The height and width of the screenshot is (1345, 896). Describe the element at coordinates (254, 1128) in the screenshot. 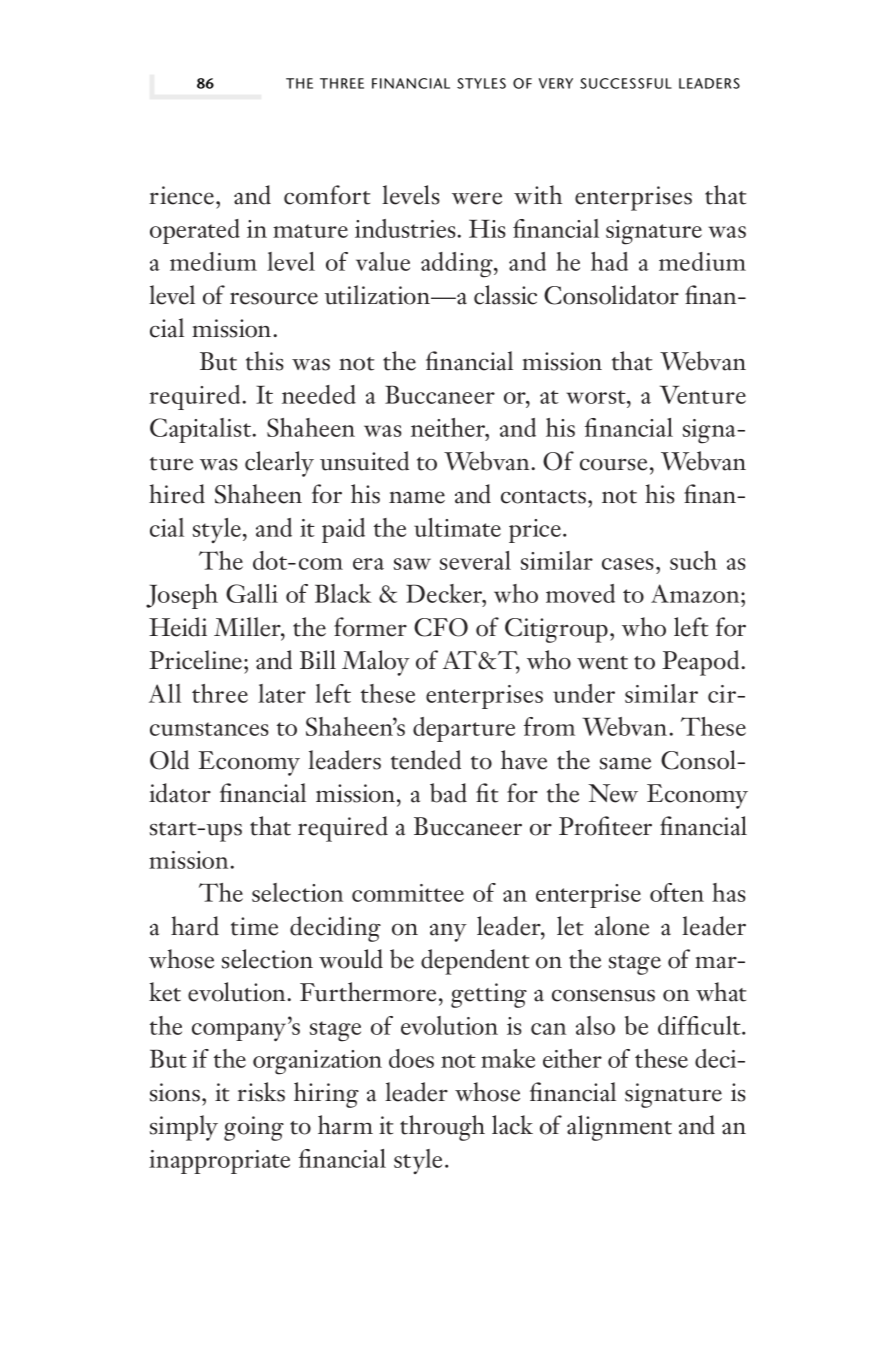

I see `going` at that location.
